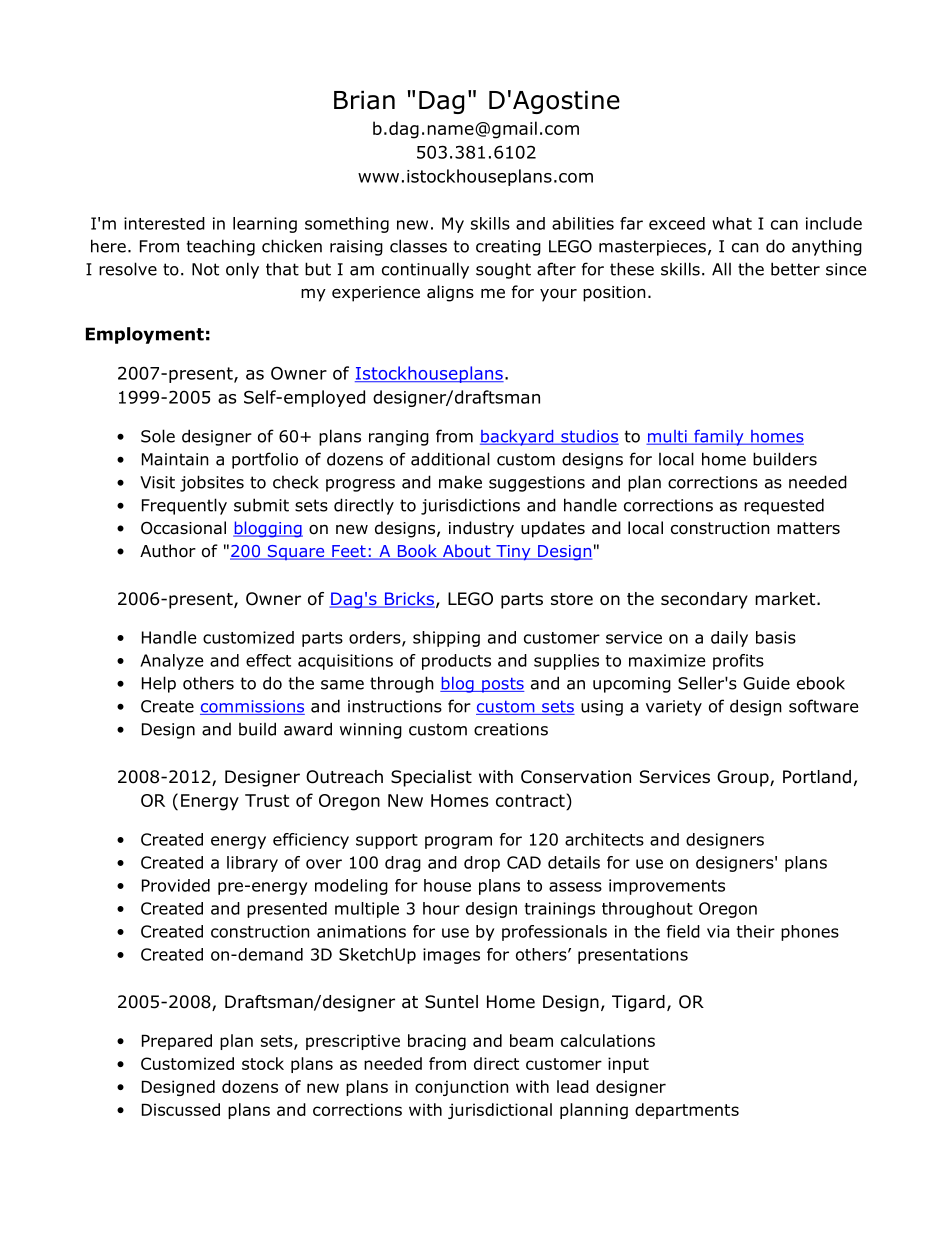  What do you see at coordinates (164, 223) in the screenshot?
I see `interested` at bounding box center [164, 223].
